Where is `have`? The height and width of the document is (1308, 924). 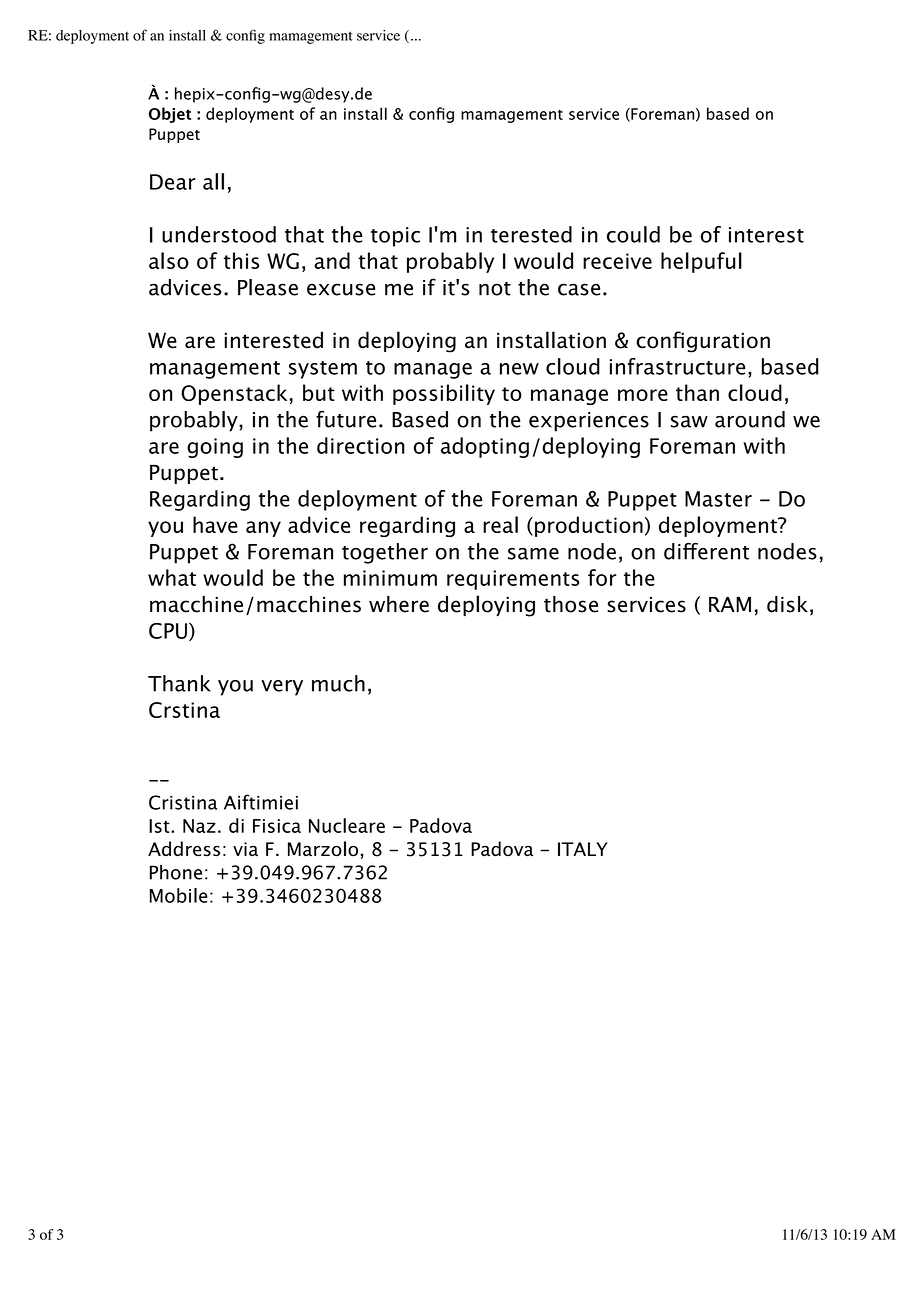 have is located at coordinates (215, 524).
